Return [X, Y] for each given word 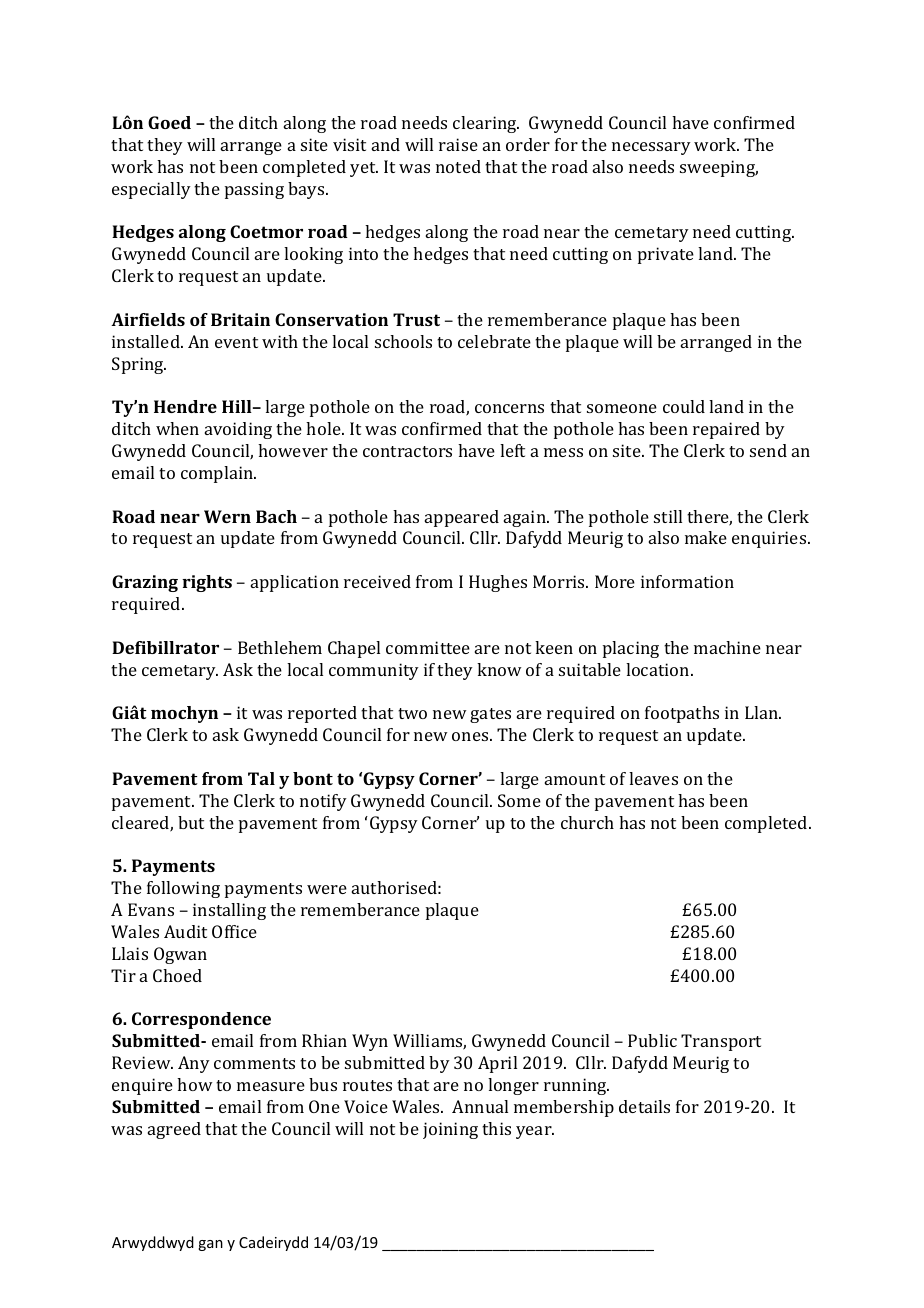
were [327, 889]
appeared [462, 518]
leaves [653, 778]
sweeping [719, 168]
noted [458, 166]
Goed [169, 122]
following [183, 889]
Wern [227, 516]
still [668, 516]
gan [210, 1245]
